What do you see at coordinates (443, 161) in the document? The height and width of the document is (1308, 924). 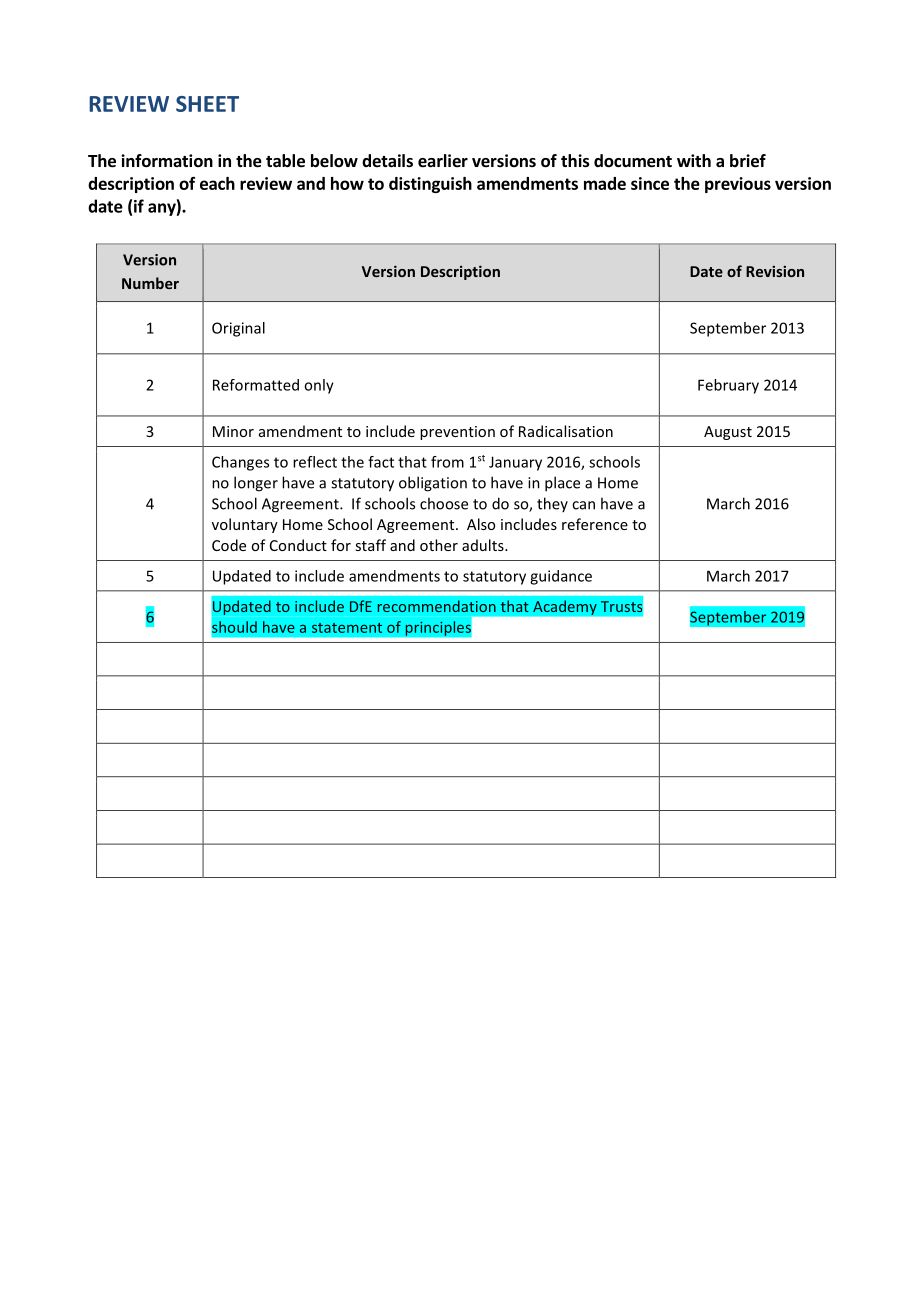 I see `earlier` at bounding box center [443, 161].
